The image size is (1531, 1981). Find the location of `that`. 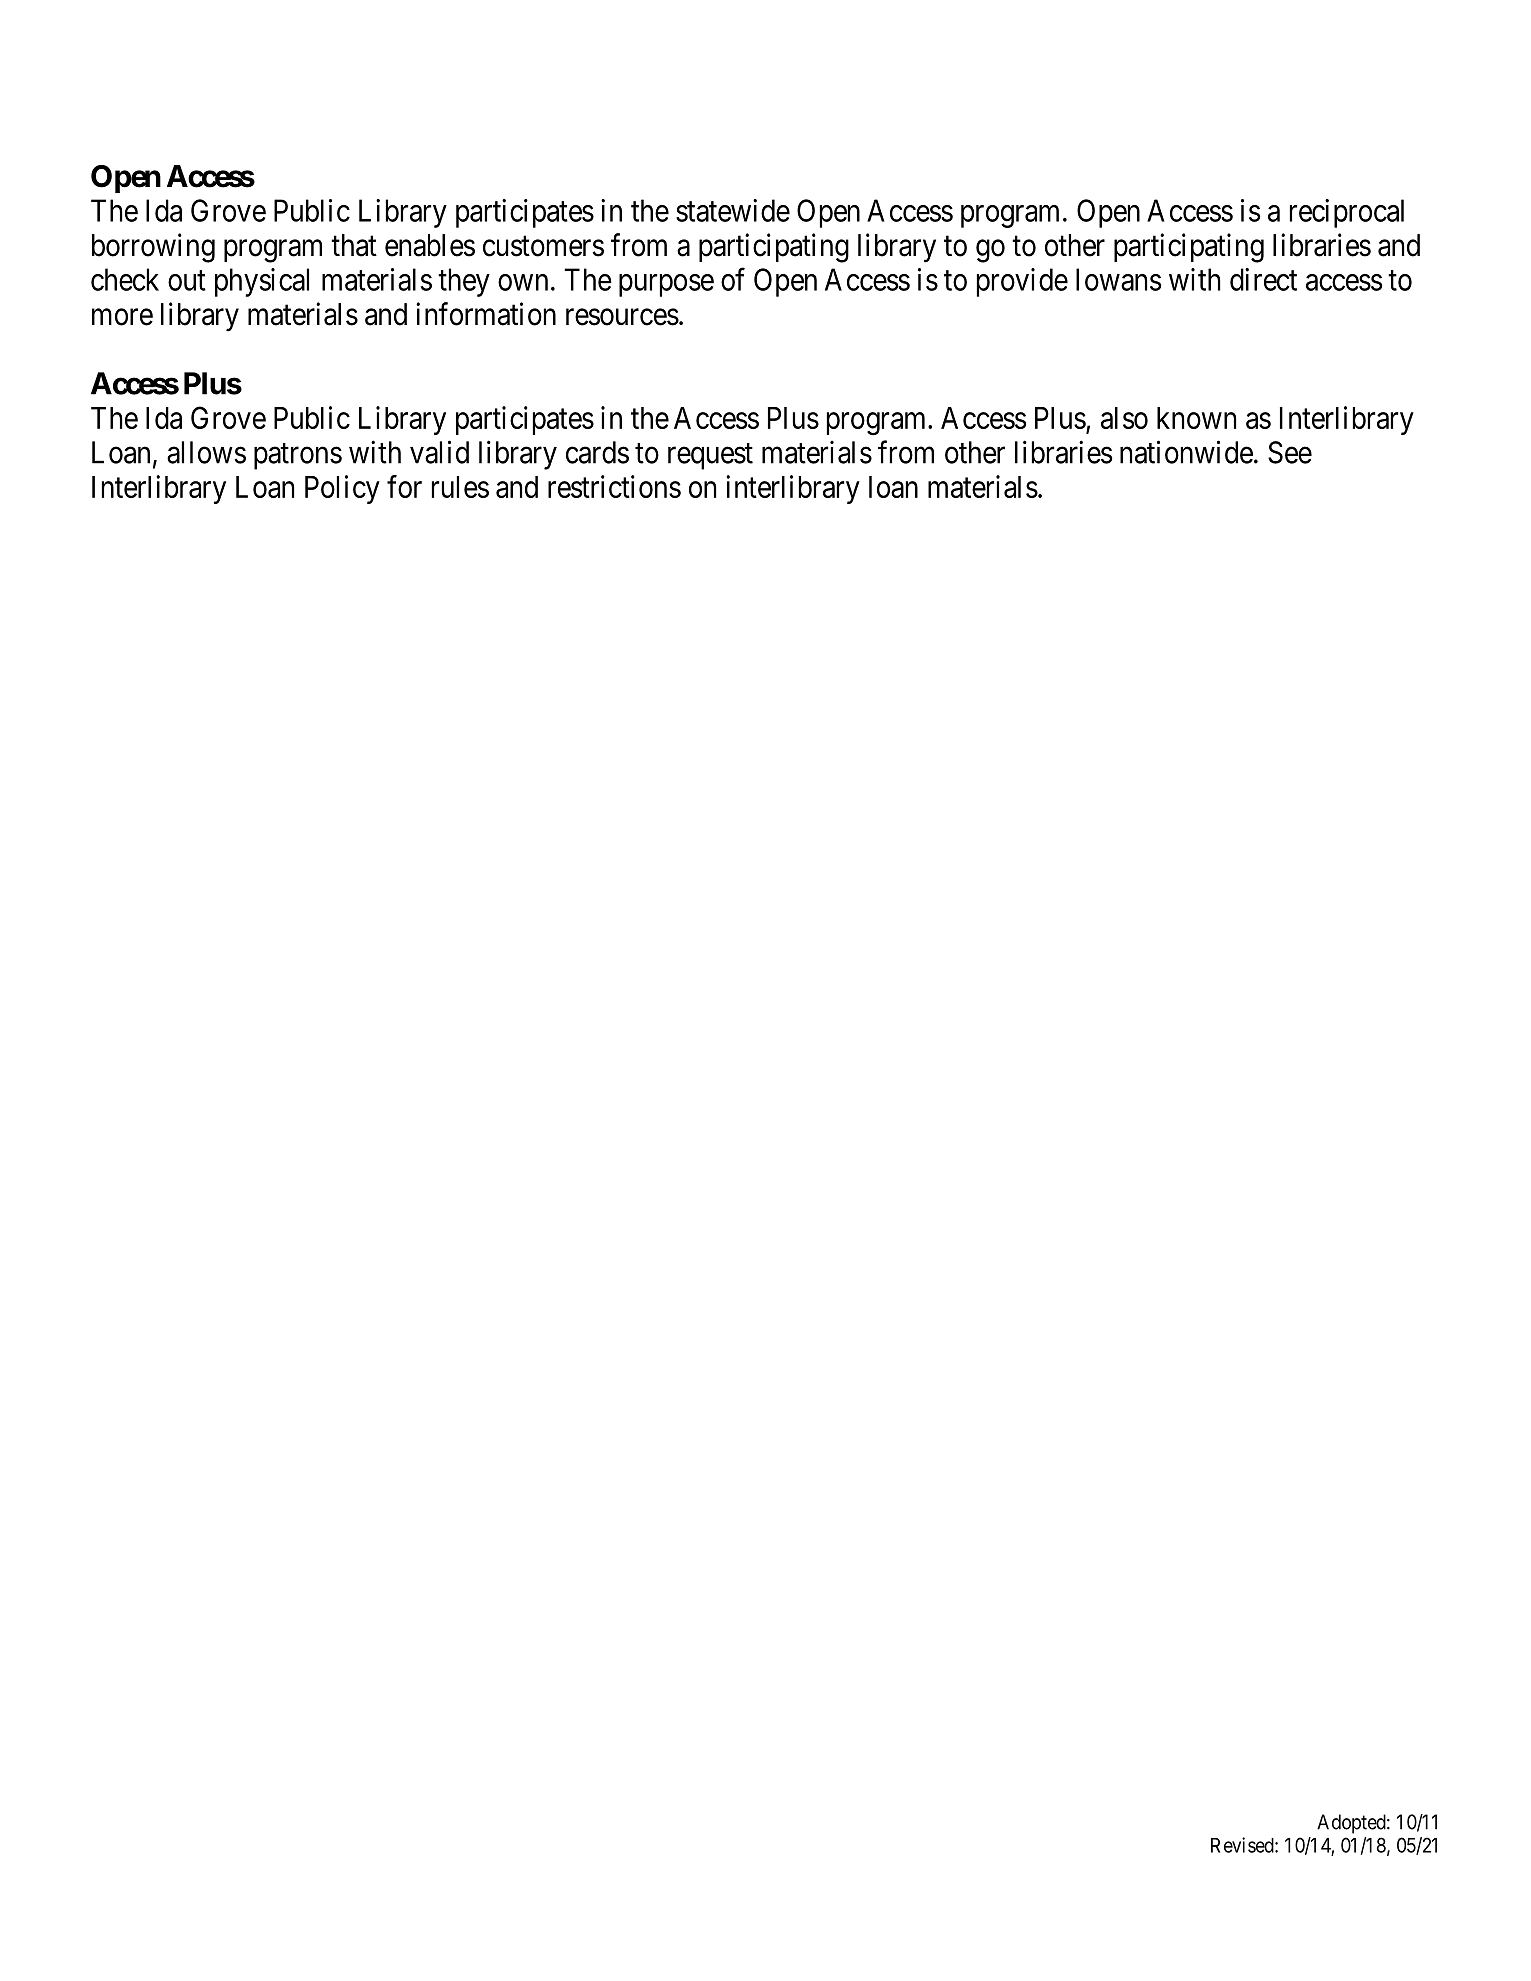

that is located at coordinates (354, 245).
